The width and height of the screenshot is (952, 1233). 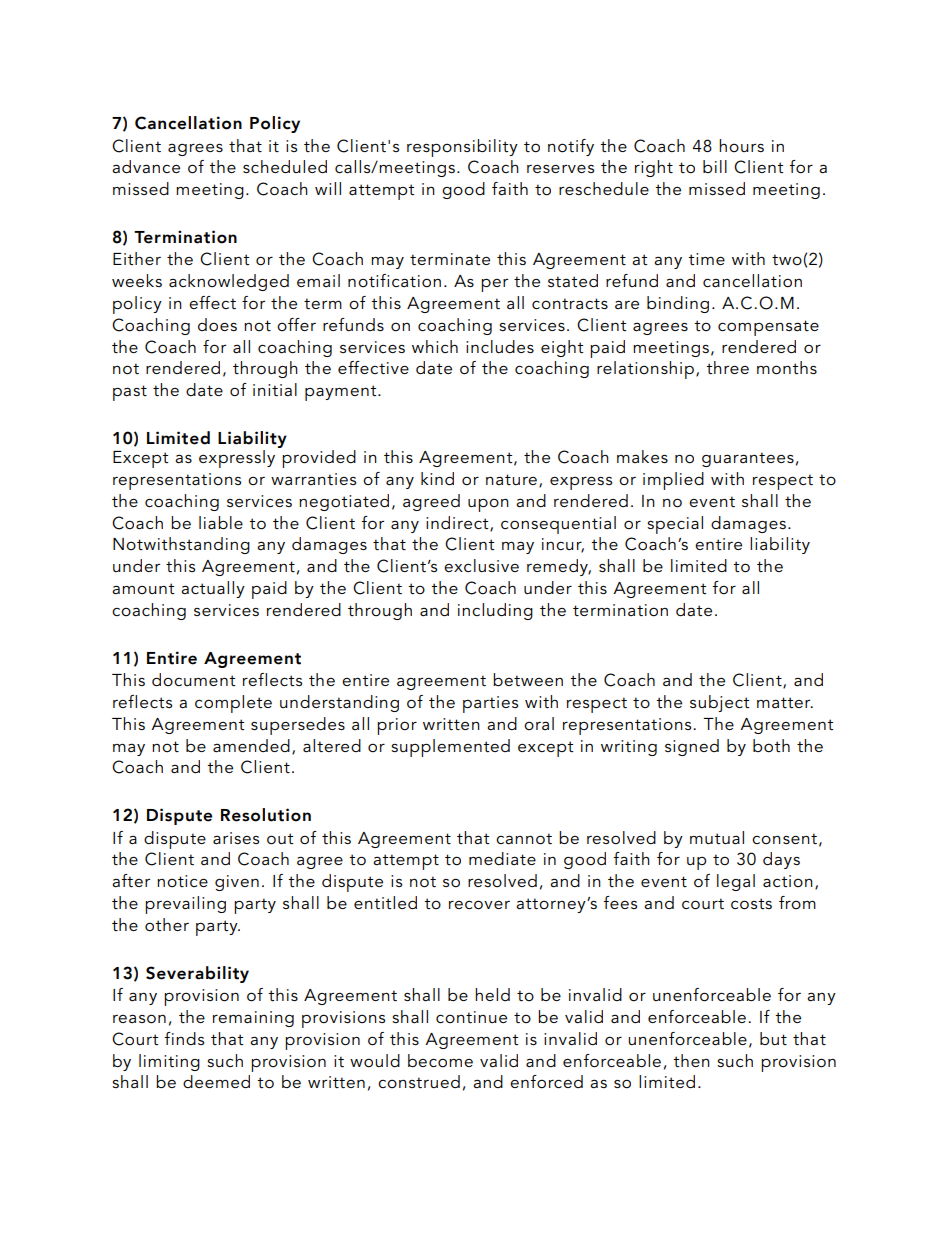 What do you see at coordinates (221, 522) in the screenshot?
I see `liable` at bounding box center [221, 522].
